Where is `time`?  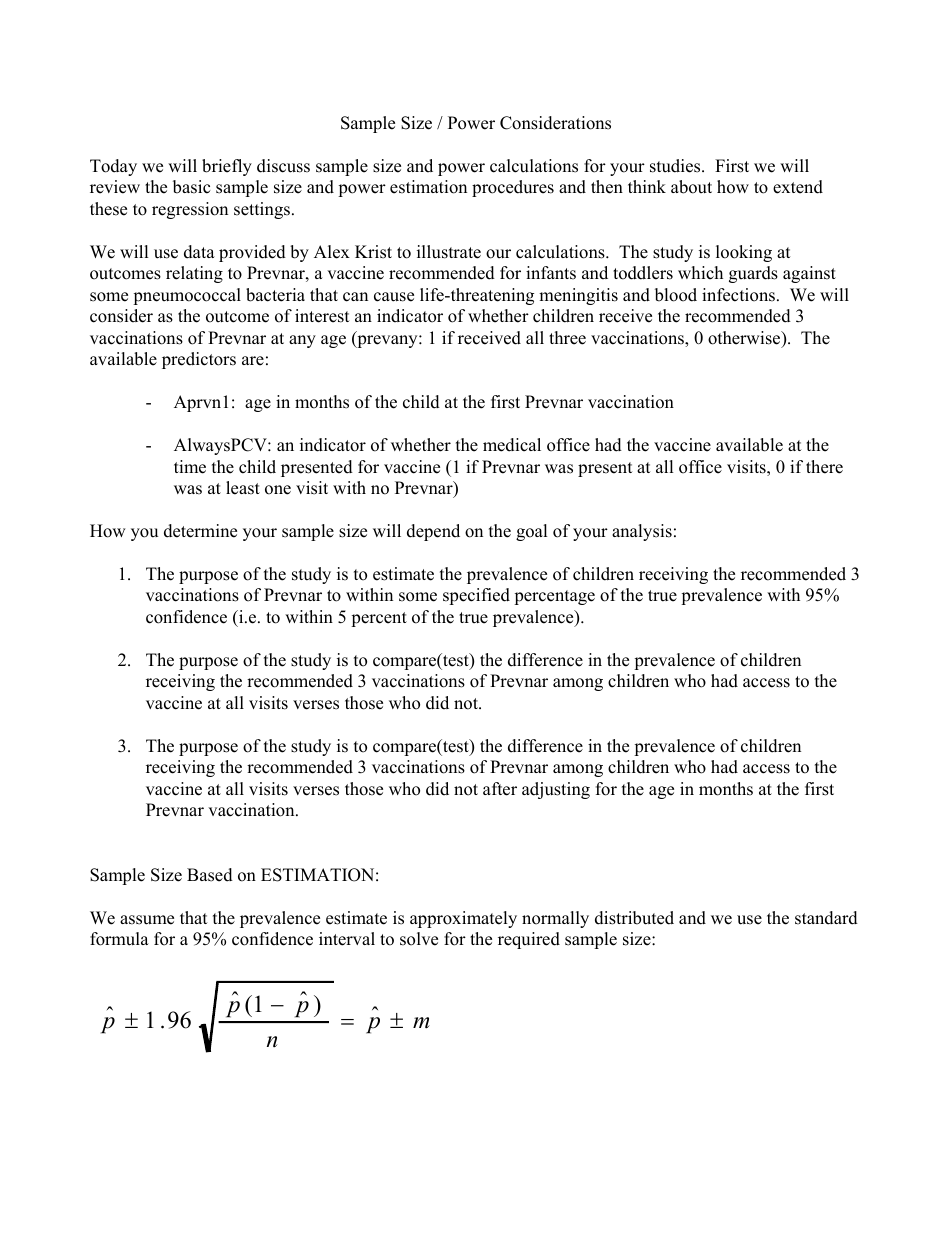 time is located at coordinates (190, 467).
